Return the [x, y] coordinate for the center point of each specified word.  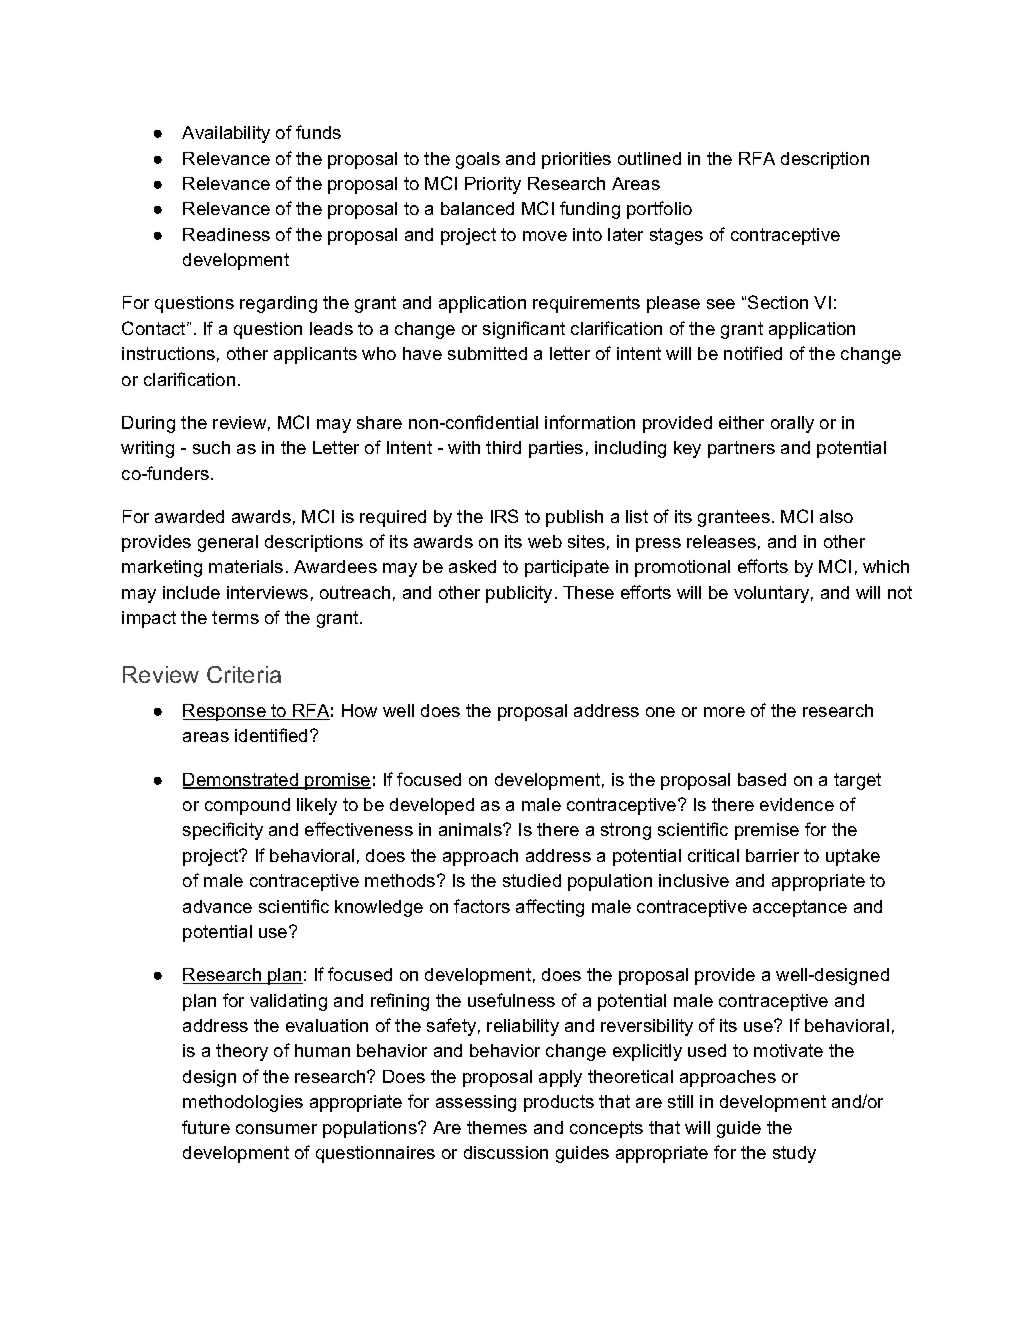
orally [792, 424]
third [503, 447]
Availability [226, 134]
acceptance [800, 908]
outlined [649, 158]
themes [497, 1127]
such [211, 447]
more [724, 712]
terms [235, 617]
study [794, 1154]
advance [217, 906]
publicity [519, 594]
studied [532, 880]
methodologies [243, 1103]
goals [478, 160]
